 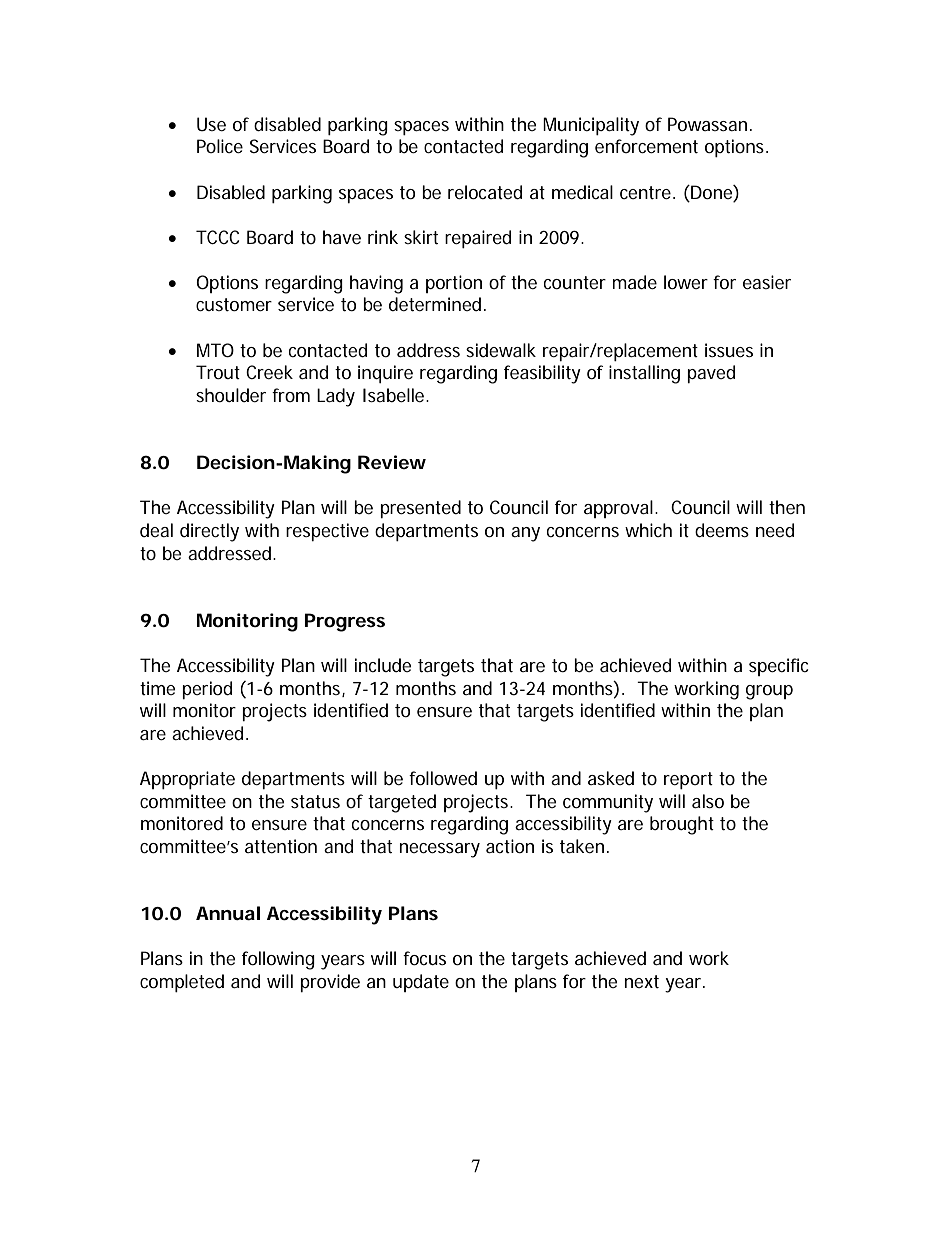 I want to click on include, so click(x=383, y=665).
